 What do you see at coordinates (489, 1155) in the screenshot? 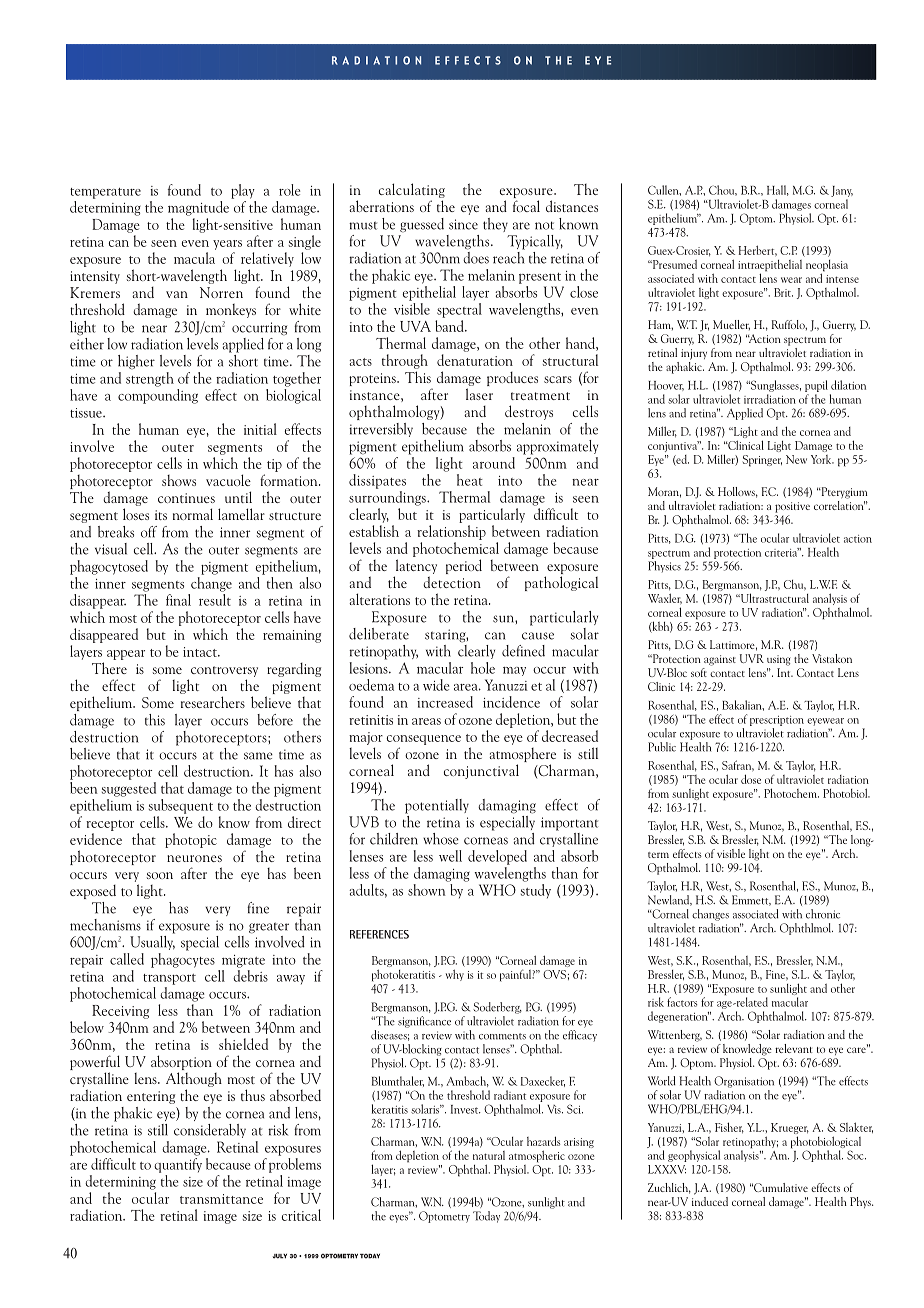
I see `natural` at bounding box center [489, 1155].
